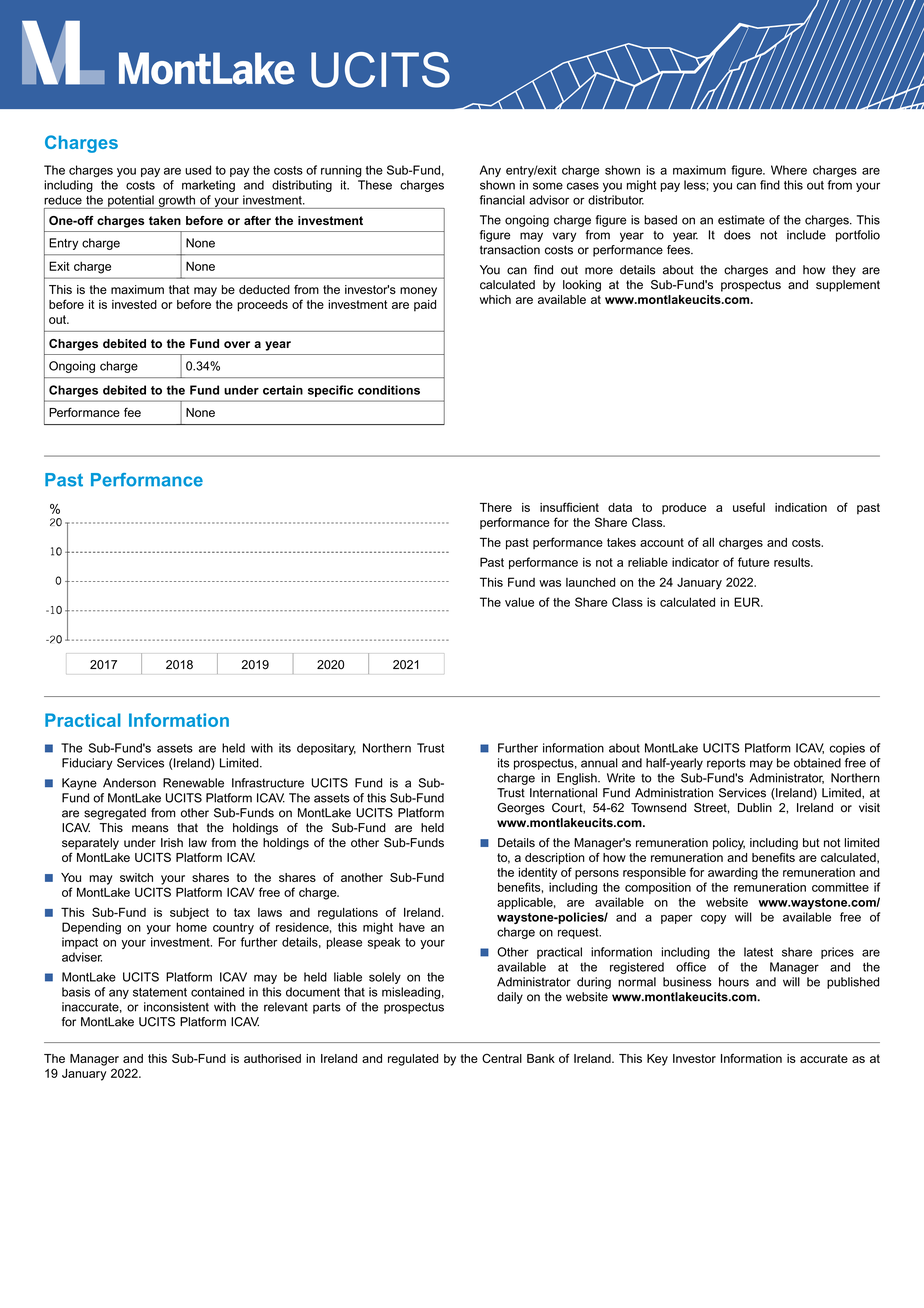 Image resolution: width=924 pixels, height=1308 pixels. I want to click on conditions, so click(389, 390).
